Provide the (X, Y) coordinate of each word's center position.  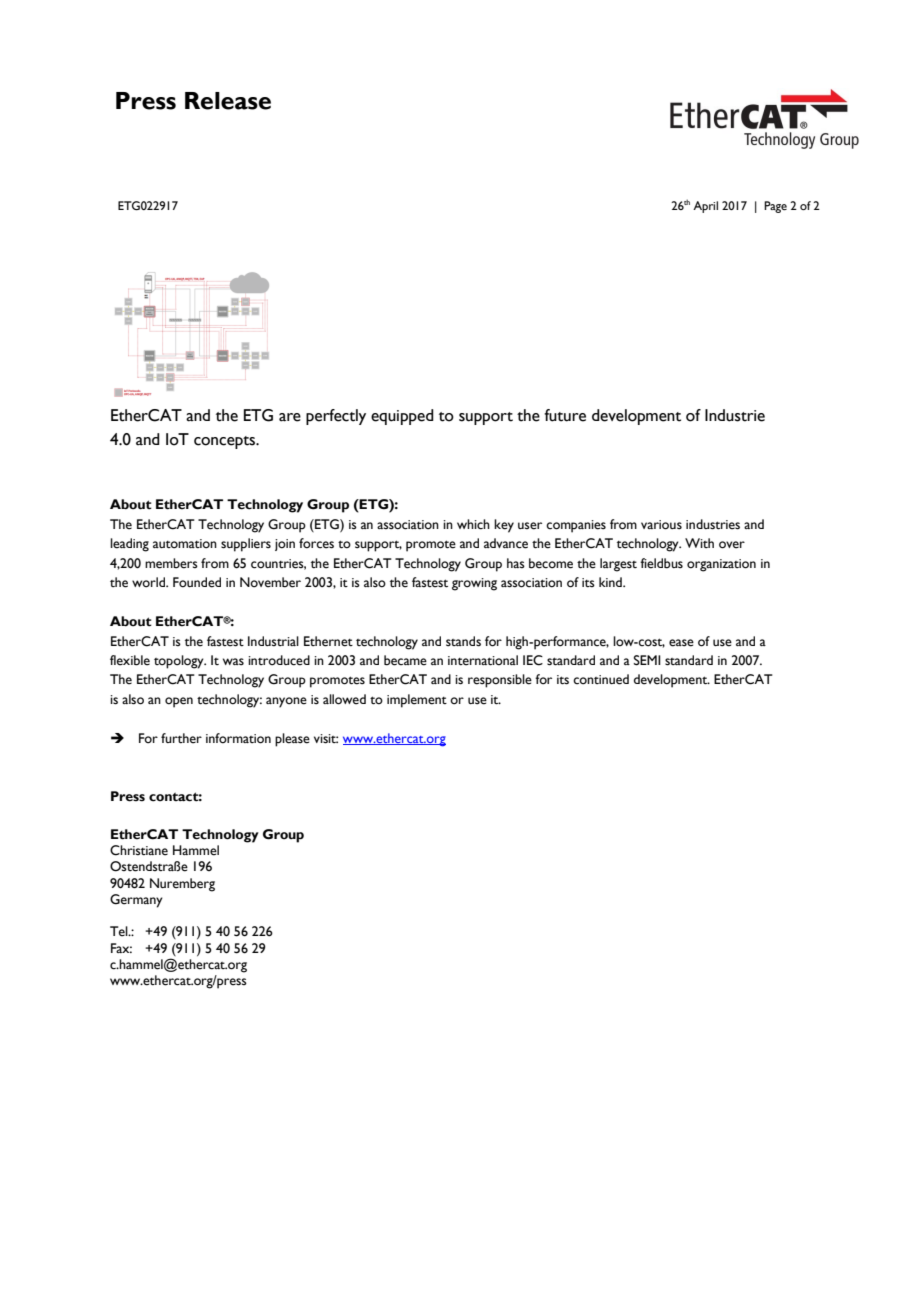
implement (417, 701)
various (661, 525)
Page (775, 207)
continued (601, 679)
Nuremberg (182, 885)
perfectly (336, 417)
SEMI (647, 660)
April (705, 207)
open (179, 702)
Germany (136, 901)
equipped (402, 417)
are (290, 417)
